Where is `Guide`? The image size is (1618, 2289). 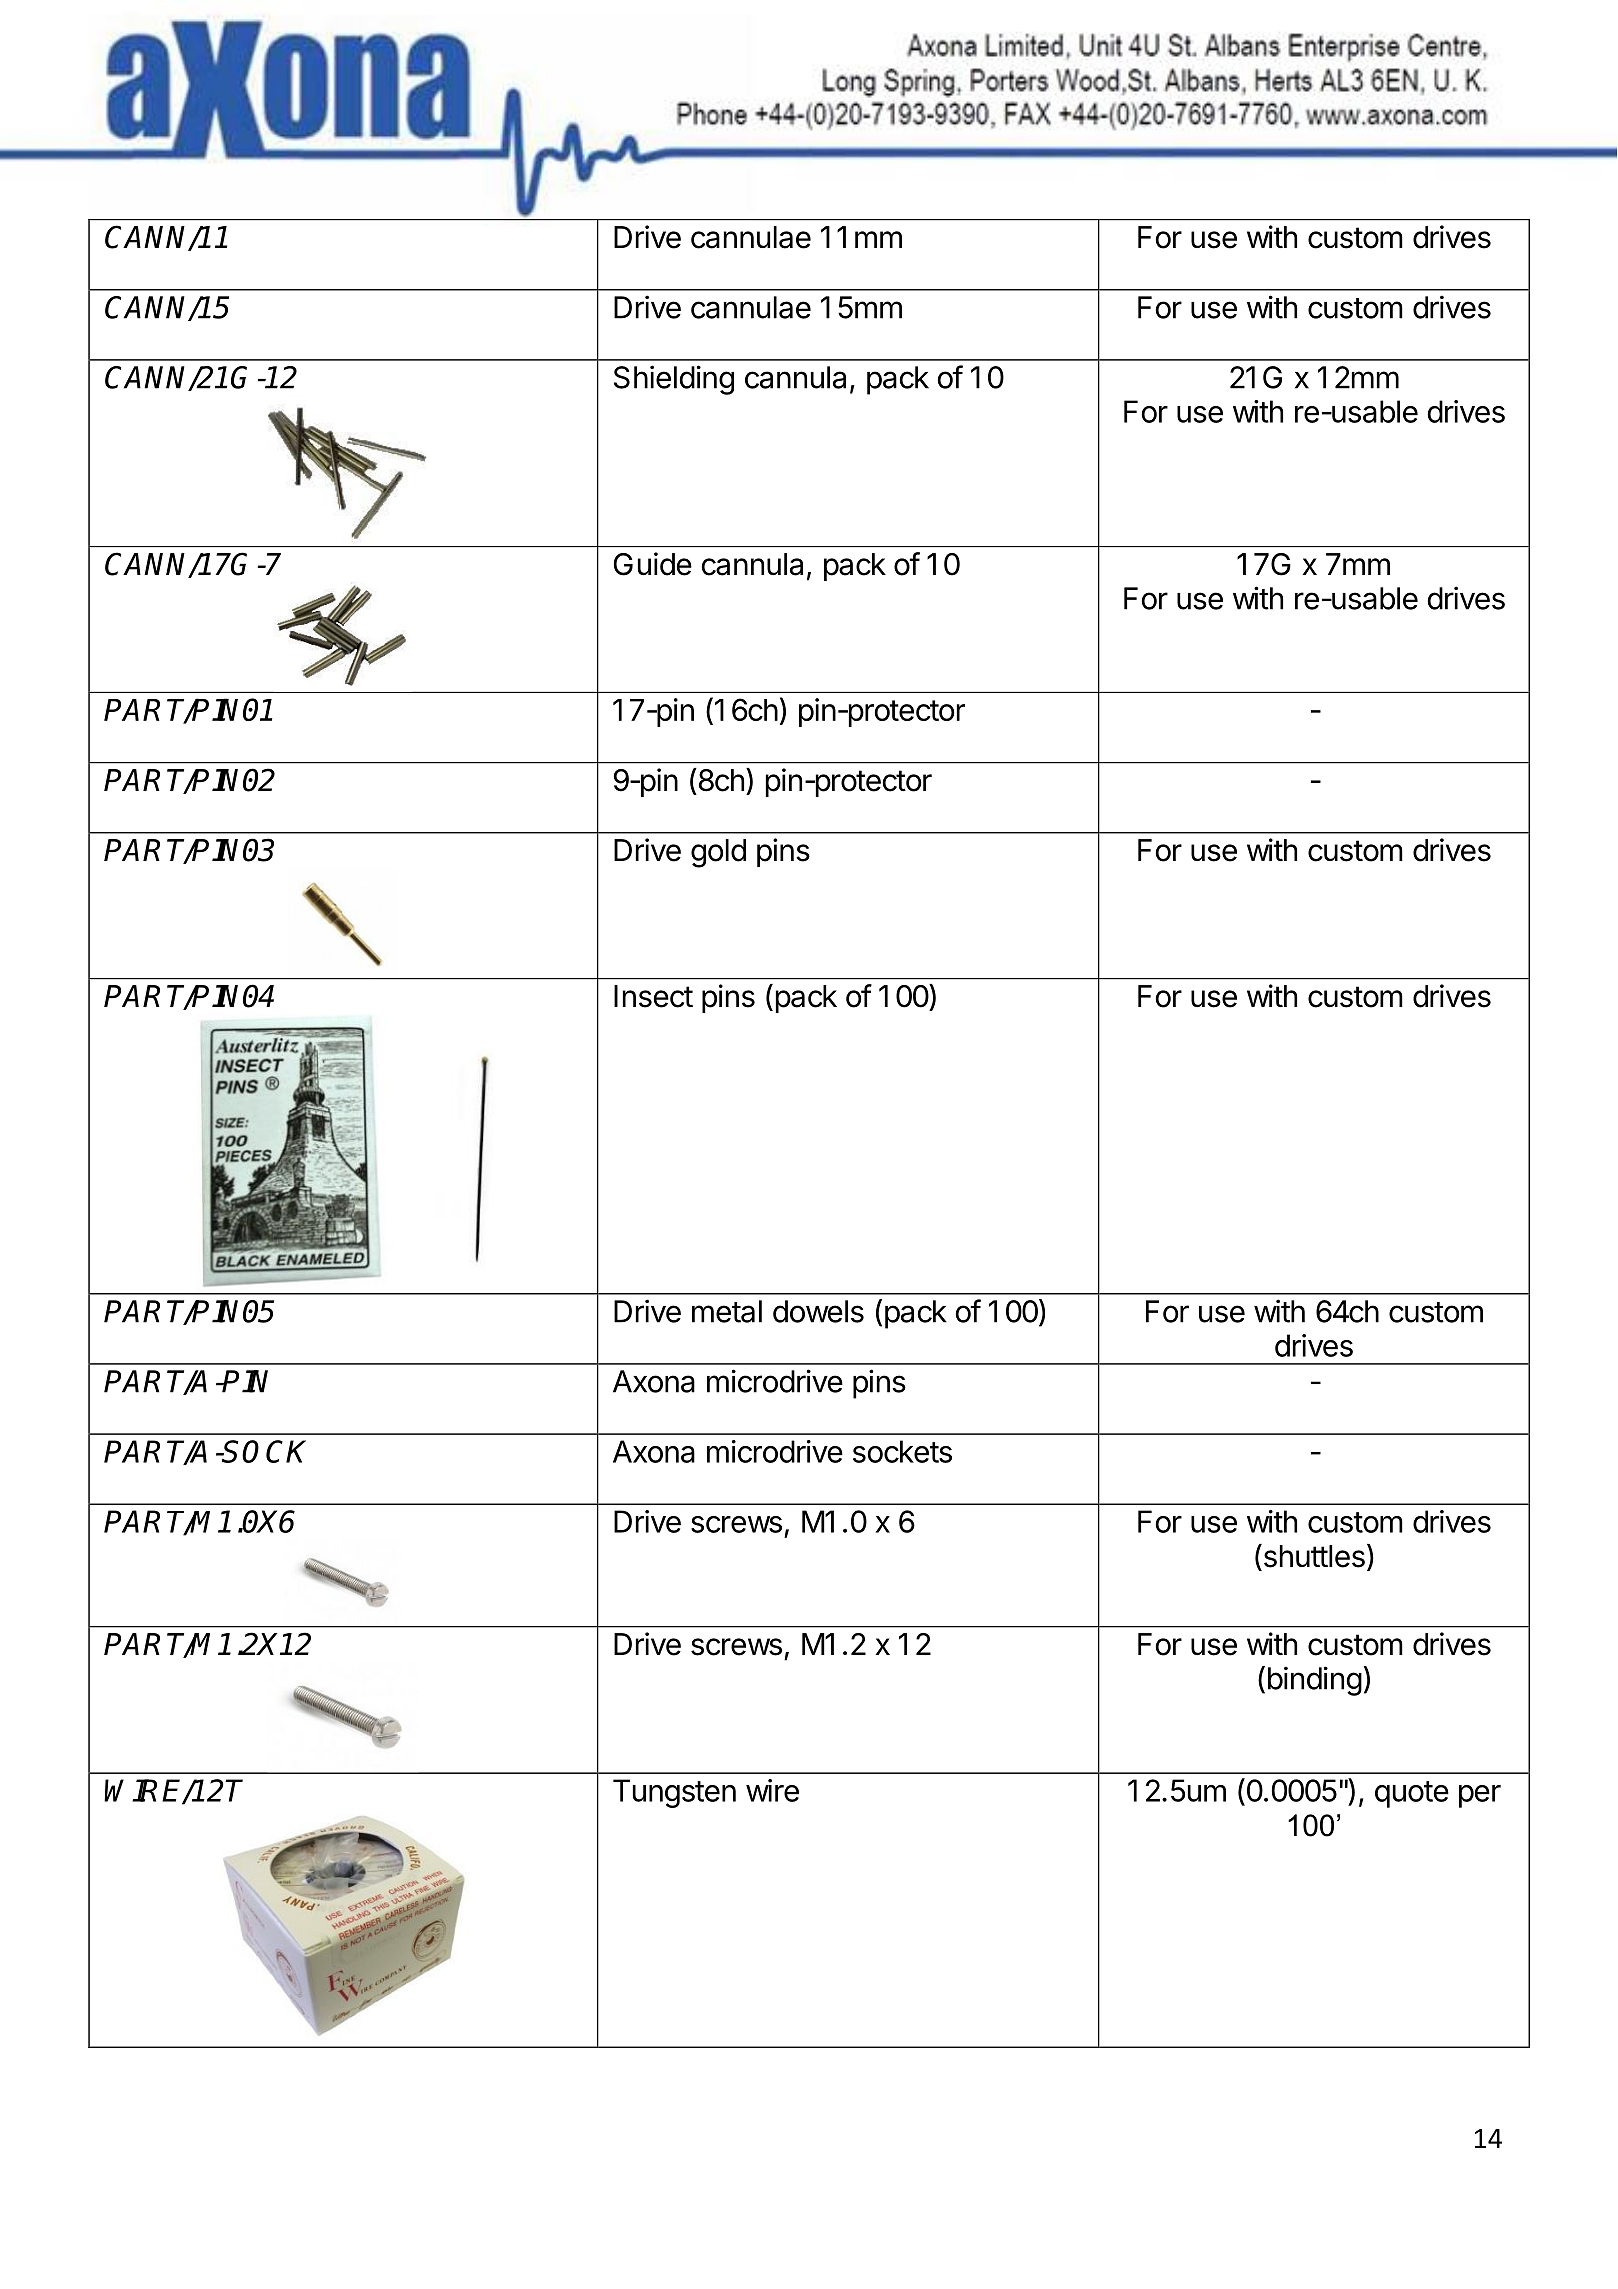
Guide is located at coordinates (653, 564).
